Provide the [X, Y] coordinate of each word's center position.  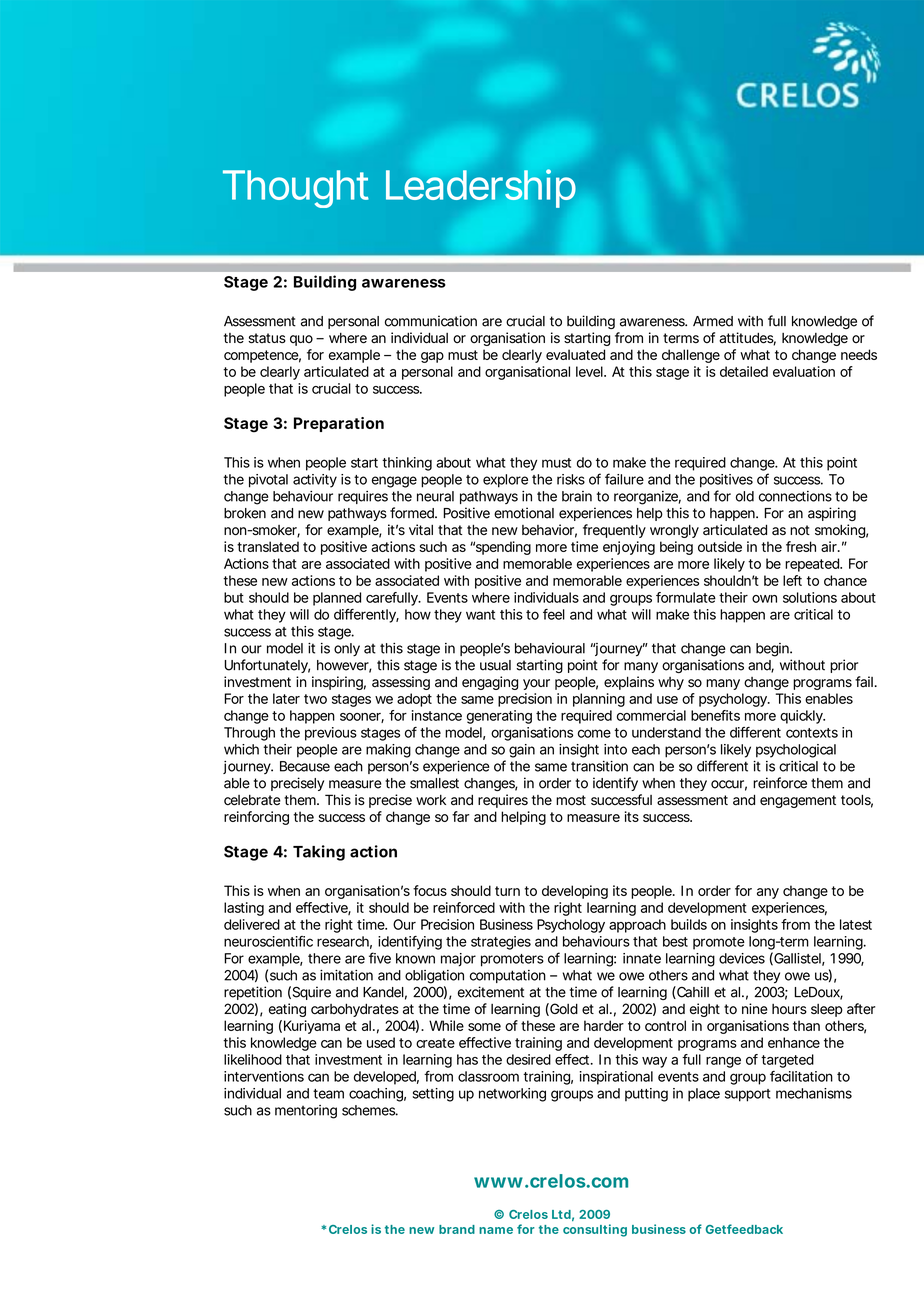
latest [856, 924]
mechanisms [814, 1093]
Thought [296, 189]
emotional [524, 513]
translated [268, 546]
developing [575, 892]
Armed [713, 321]
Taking [319, 853]
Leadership [481, 188]
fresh [801, 546]
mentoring [306, 1112]
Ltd [561, 1214]
